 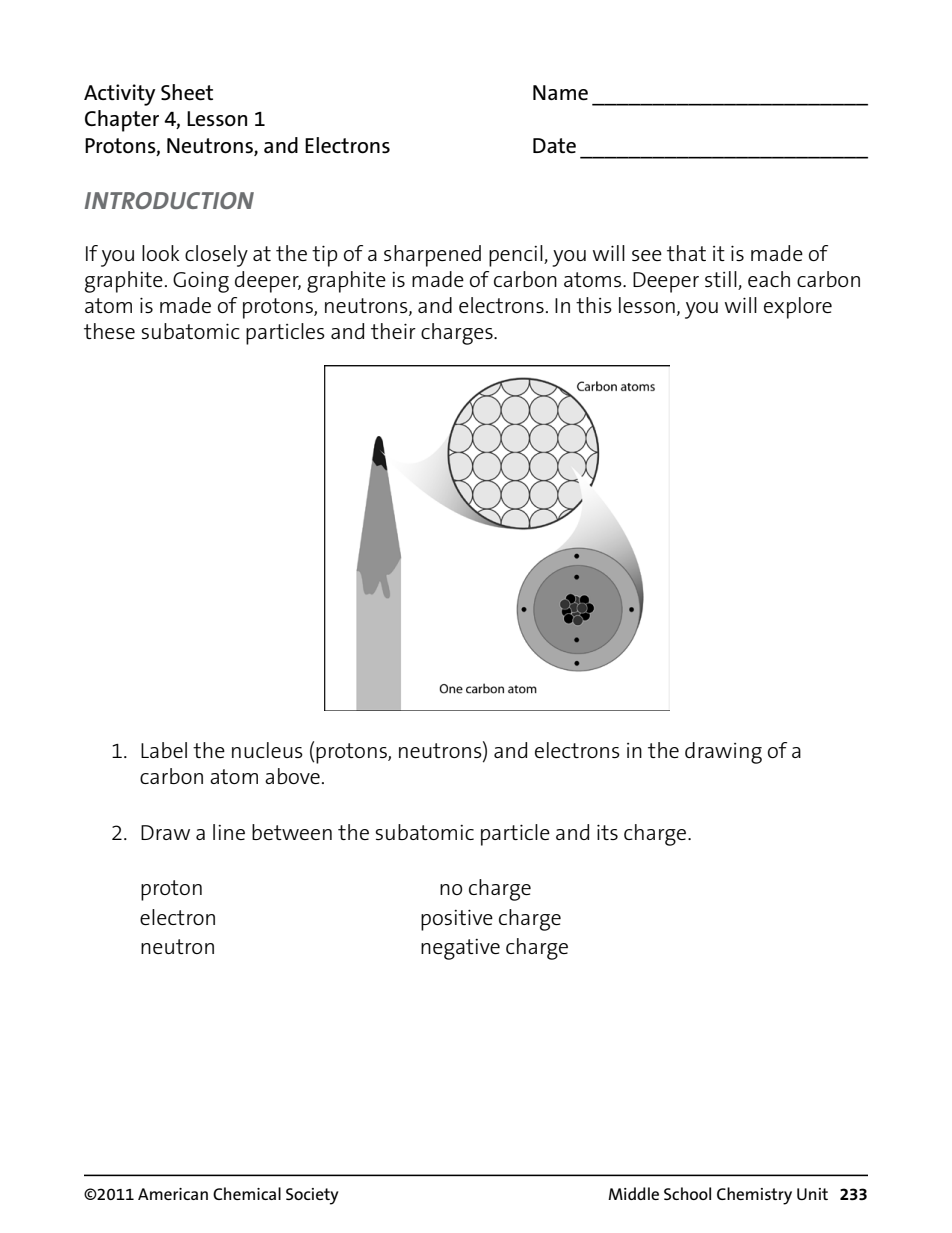 What do you see at coordinates (594, 305) in the page?
I see `this` at bounding box center [594, 305].
